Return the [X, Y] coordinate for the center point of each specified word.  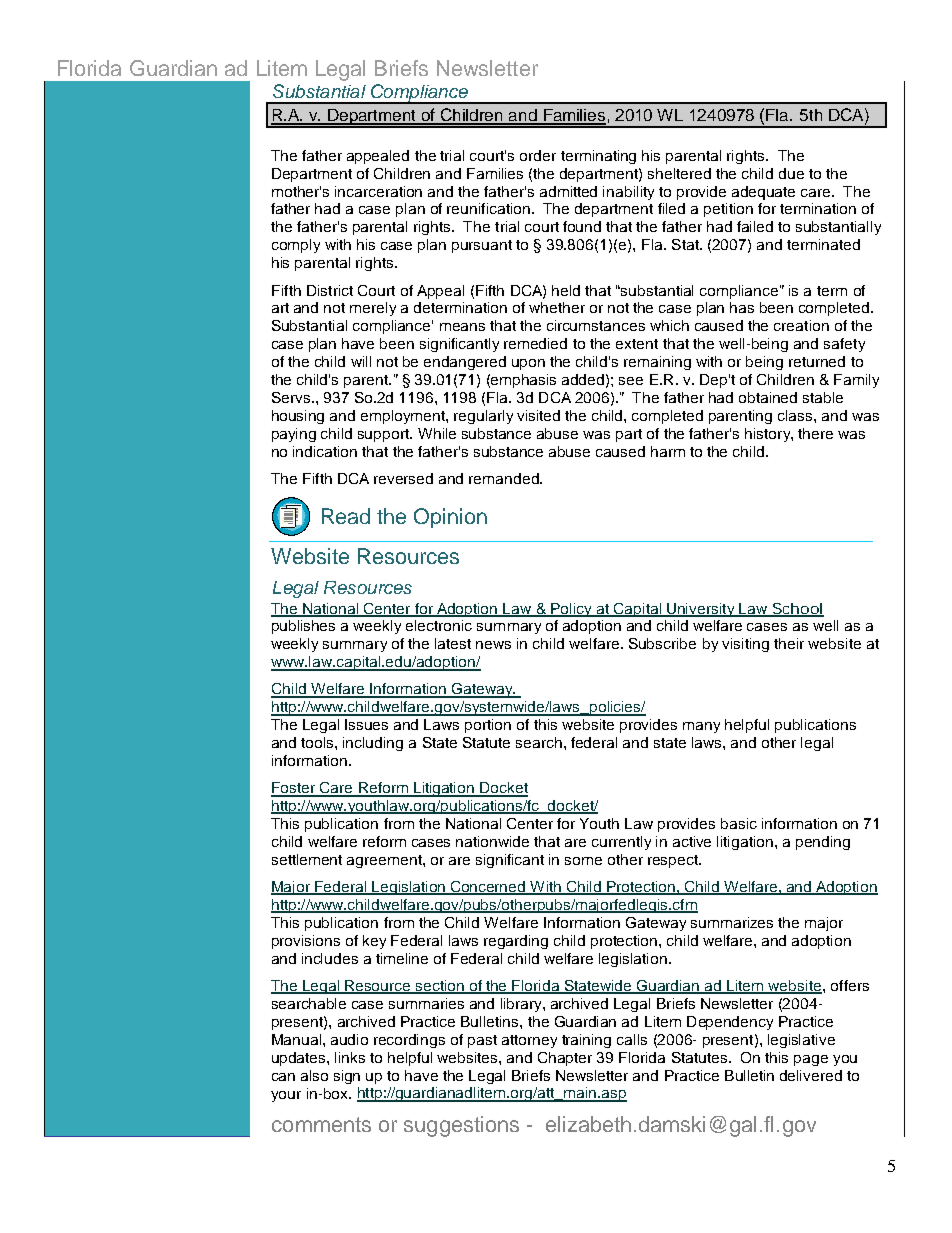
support [385, 435]
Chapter [565, 1059]
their [789, 643]
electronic [439, 625]
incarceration [378, 191]
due [791, 173]
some [583, 861]
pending [823, 843]
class [796, 415]
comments [321, 1124]
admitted [568, 191]
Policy [571, 610]
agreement [385, 861]
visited [538, 415]
